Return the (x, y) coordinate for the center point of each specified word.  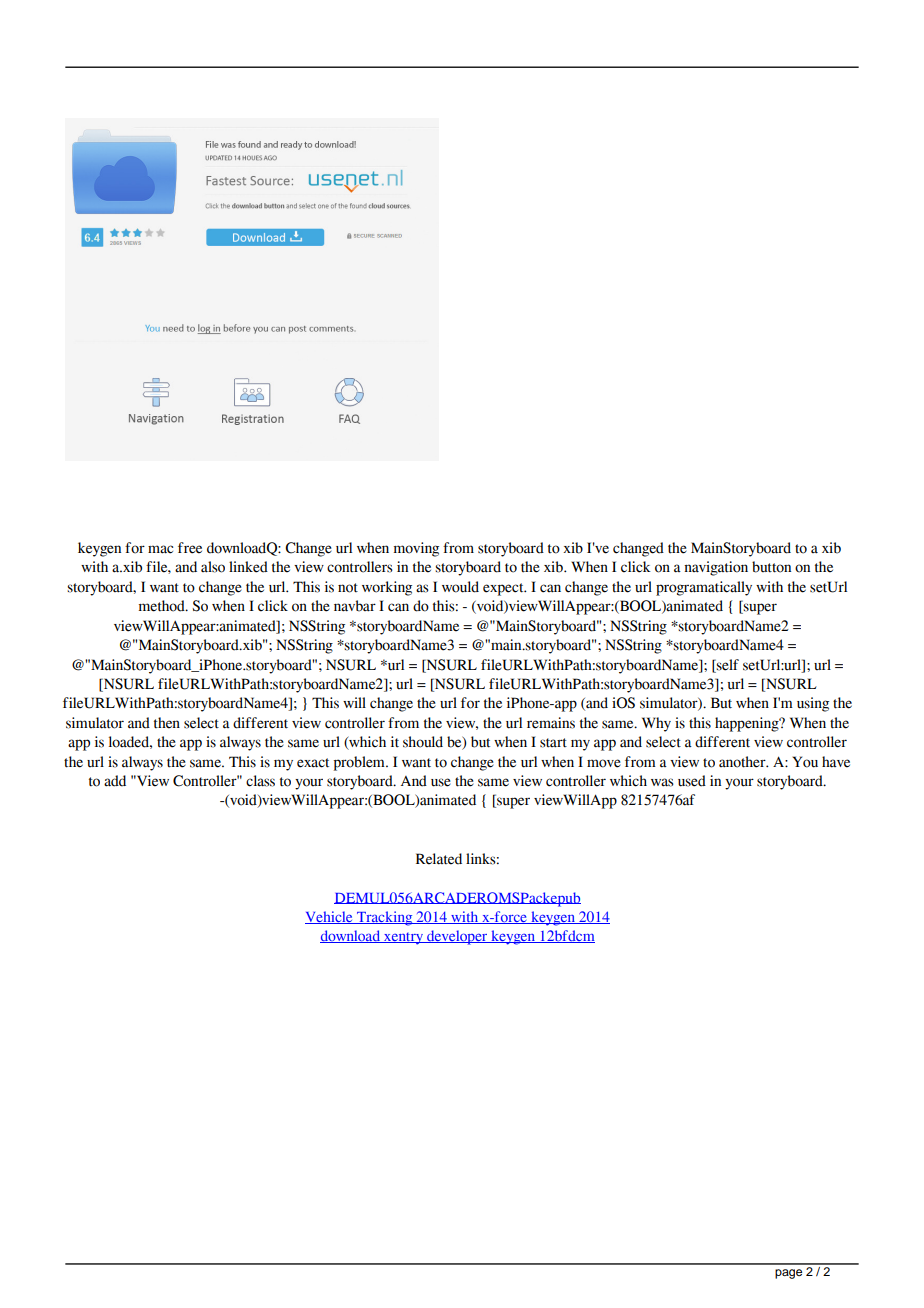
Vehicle (330, 917)
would (460, 587)
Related (439, 859)
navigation (716, 568)
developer (457, 937)
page (788, 1274)
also (213, 567)
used (692, 781)
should (423, 742)
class (260, 781)
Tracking (385, 918)
